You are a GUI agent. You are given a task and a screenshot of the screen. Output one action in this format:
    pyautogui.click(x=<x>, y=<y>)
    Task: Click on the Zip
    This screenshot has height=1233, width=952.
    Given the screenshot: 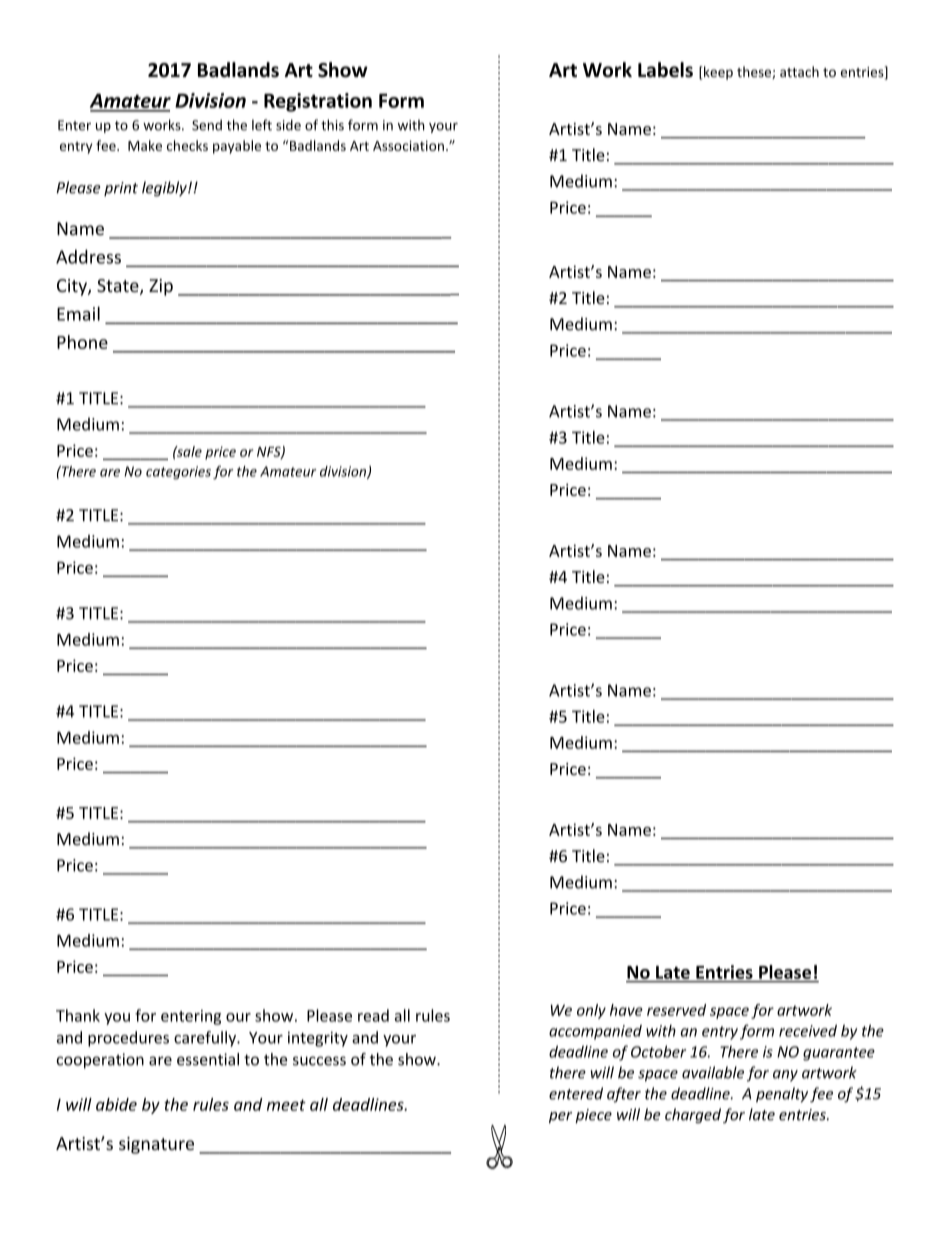 What is the action you would take?
    pyautogui.click(x=161, y=287)
